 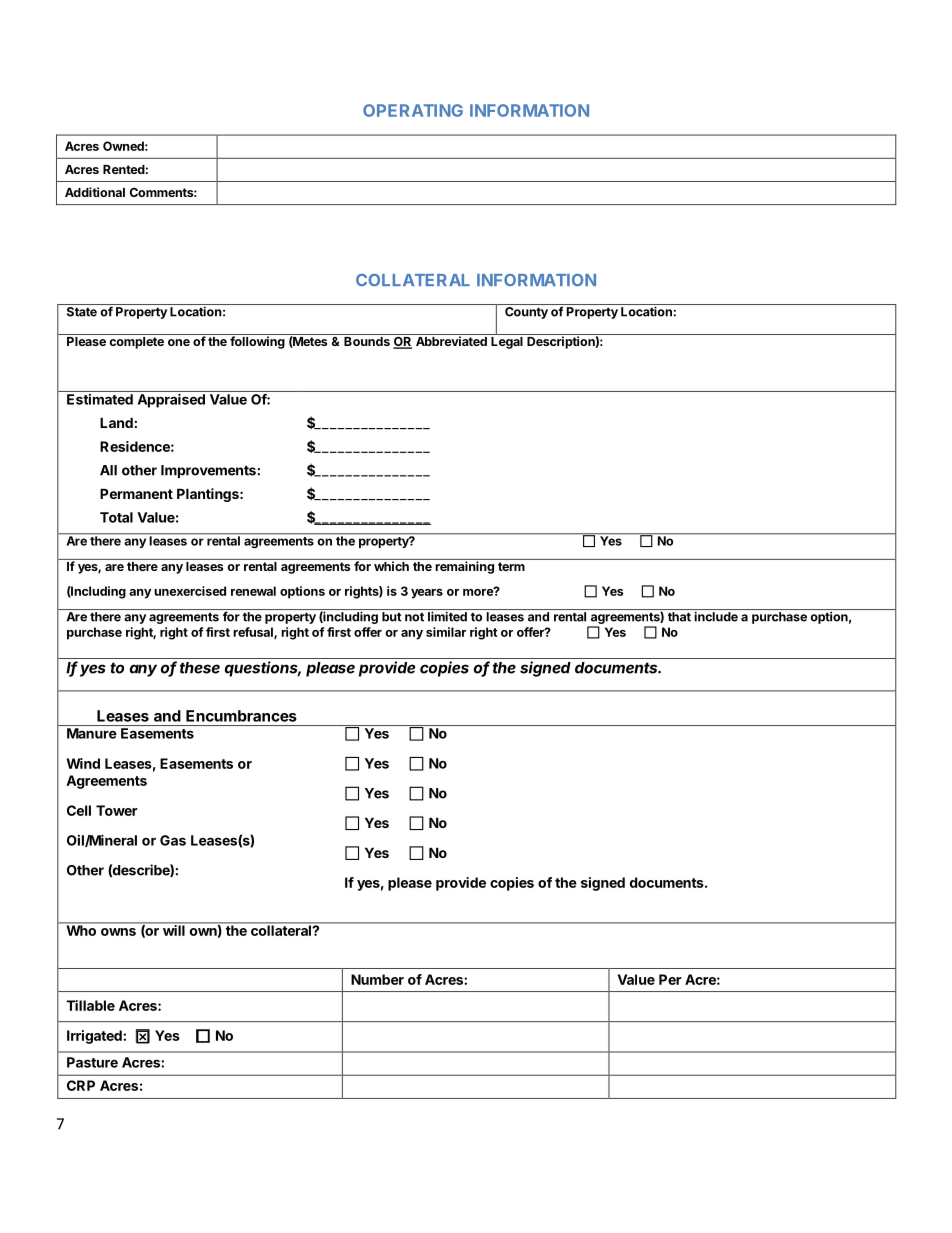 I want to click on remaining, so click(x=464, y=566).
